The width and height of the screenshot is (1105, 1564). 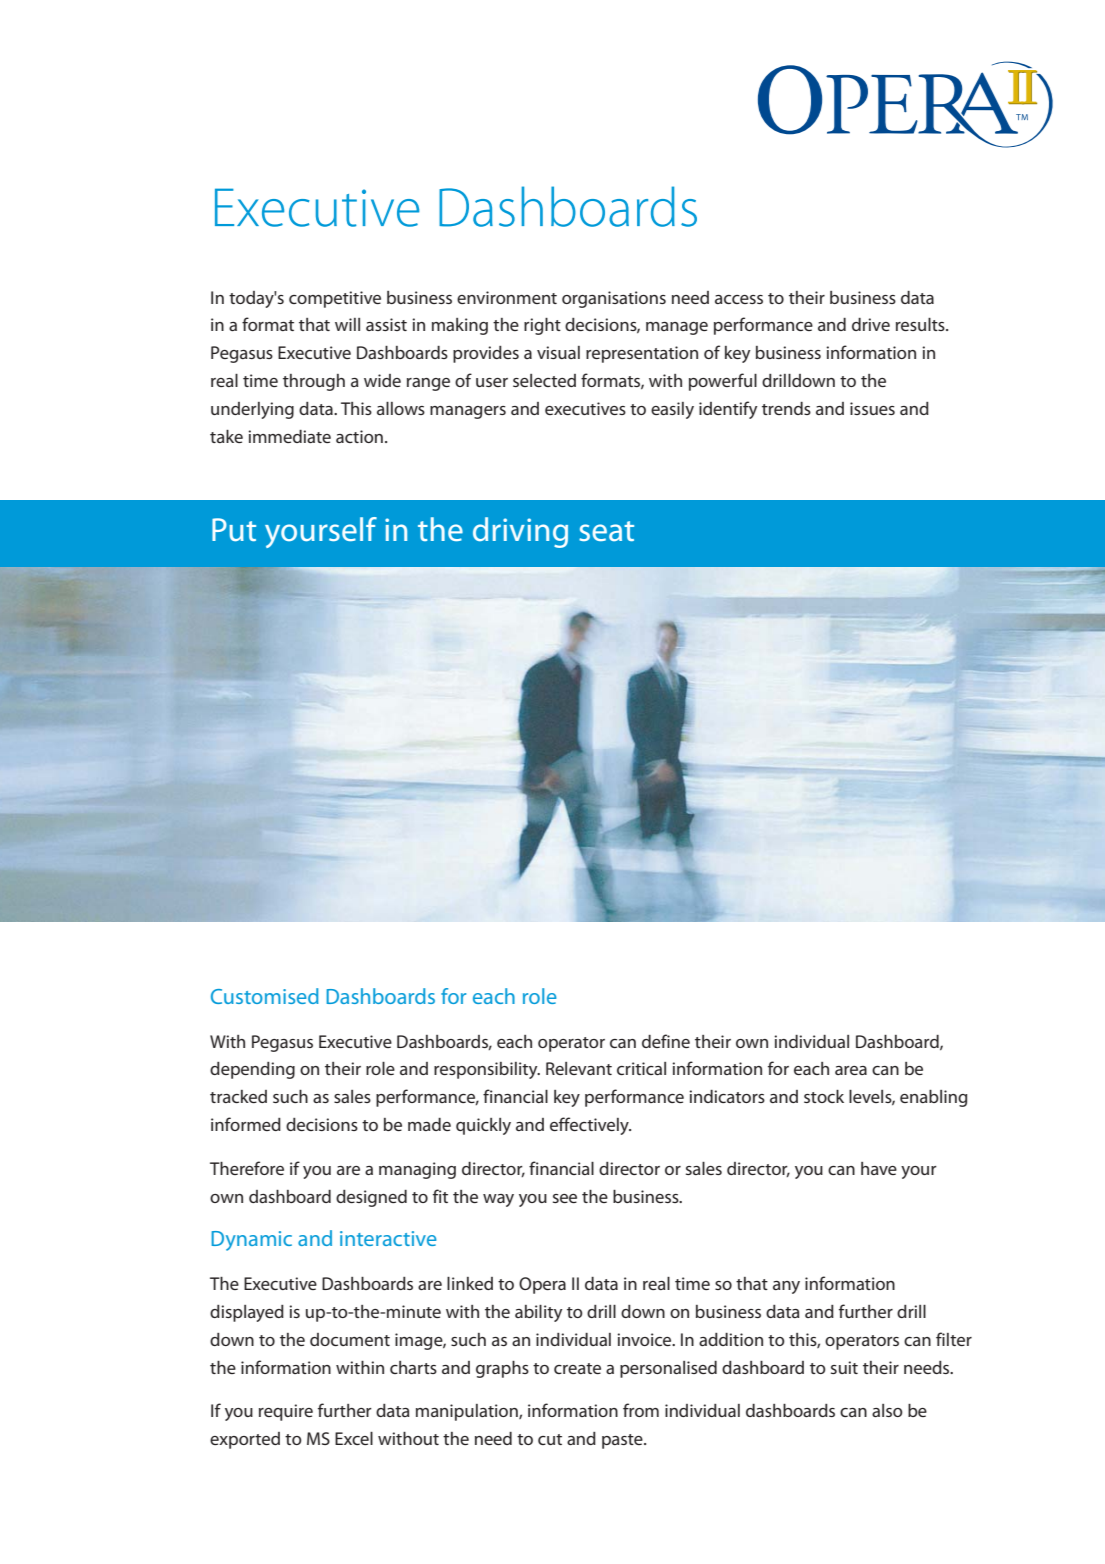 What do you see at coordinates (851, 1070) in the screenshot?
I see `area` at bounding box center [851, 1070].
